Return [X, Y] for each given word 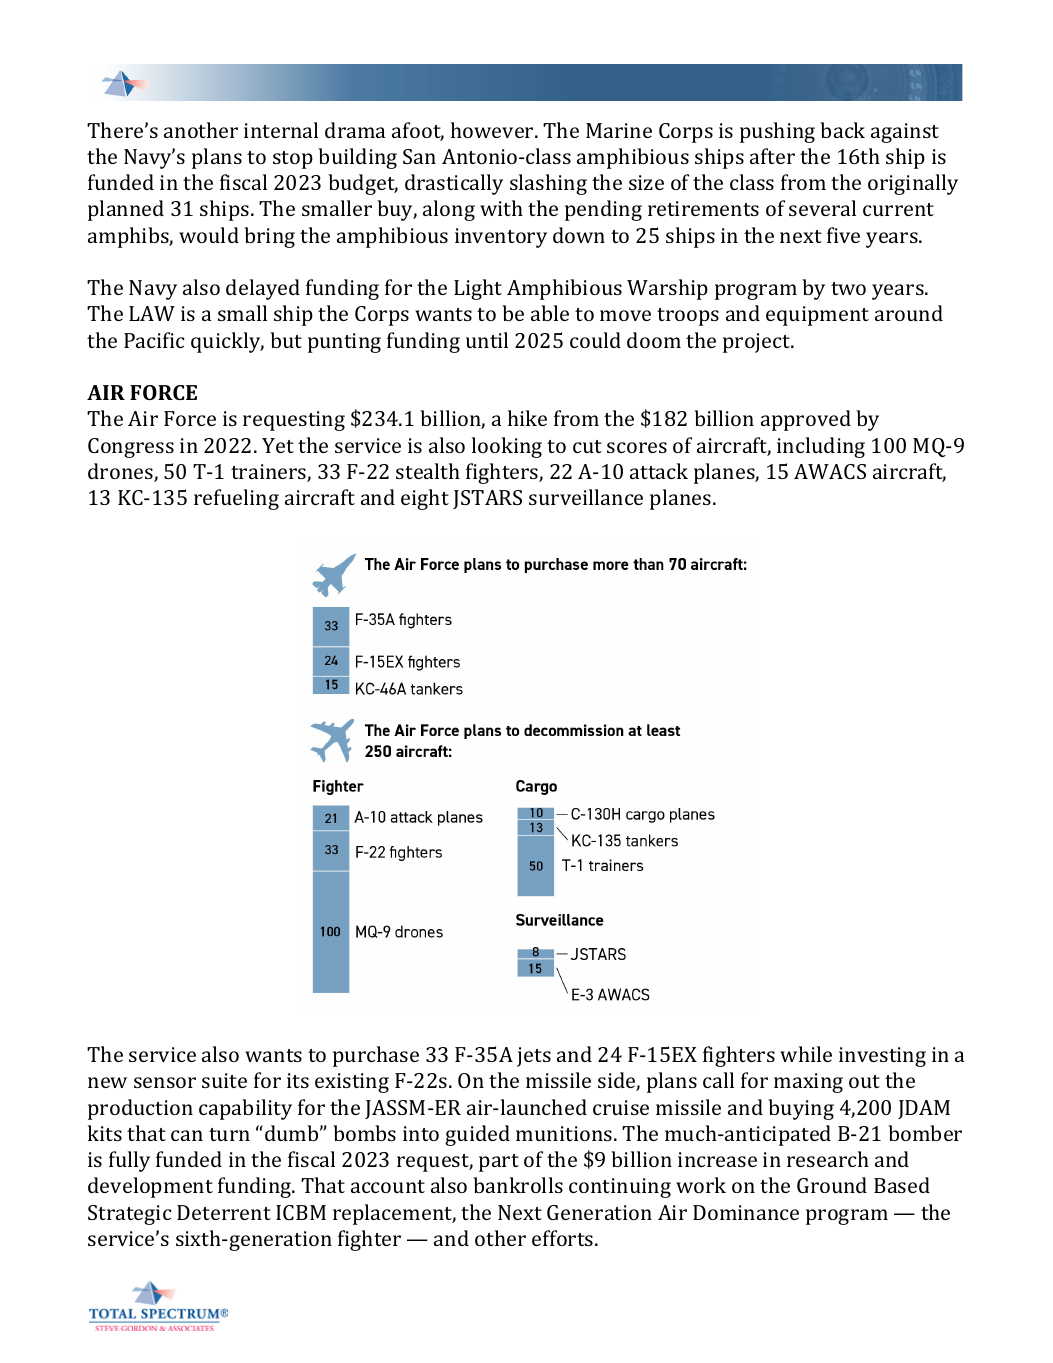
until [487, 340]
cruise [621, 1107]
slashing [548, 184]
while [806, 1054]
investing [882, 1057]
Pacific [154, 340]
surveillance [586, 497]
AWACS [830, 471]
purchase [376, 1056]
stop [293, 160]
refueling [236, 499]
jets [534, 1057]
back [842, 130]
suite [224, 1080]
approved [806, 420]
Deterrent [224, 1212]
